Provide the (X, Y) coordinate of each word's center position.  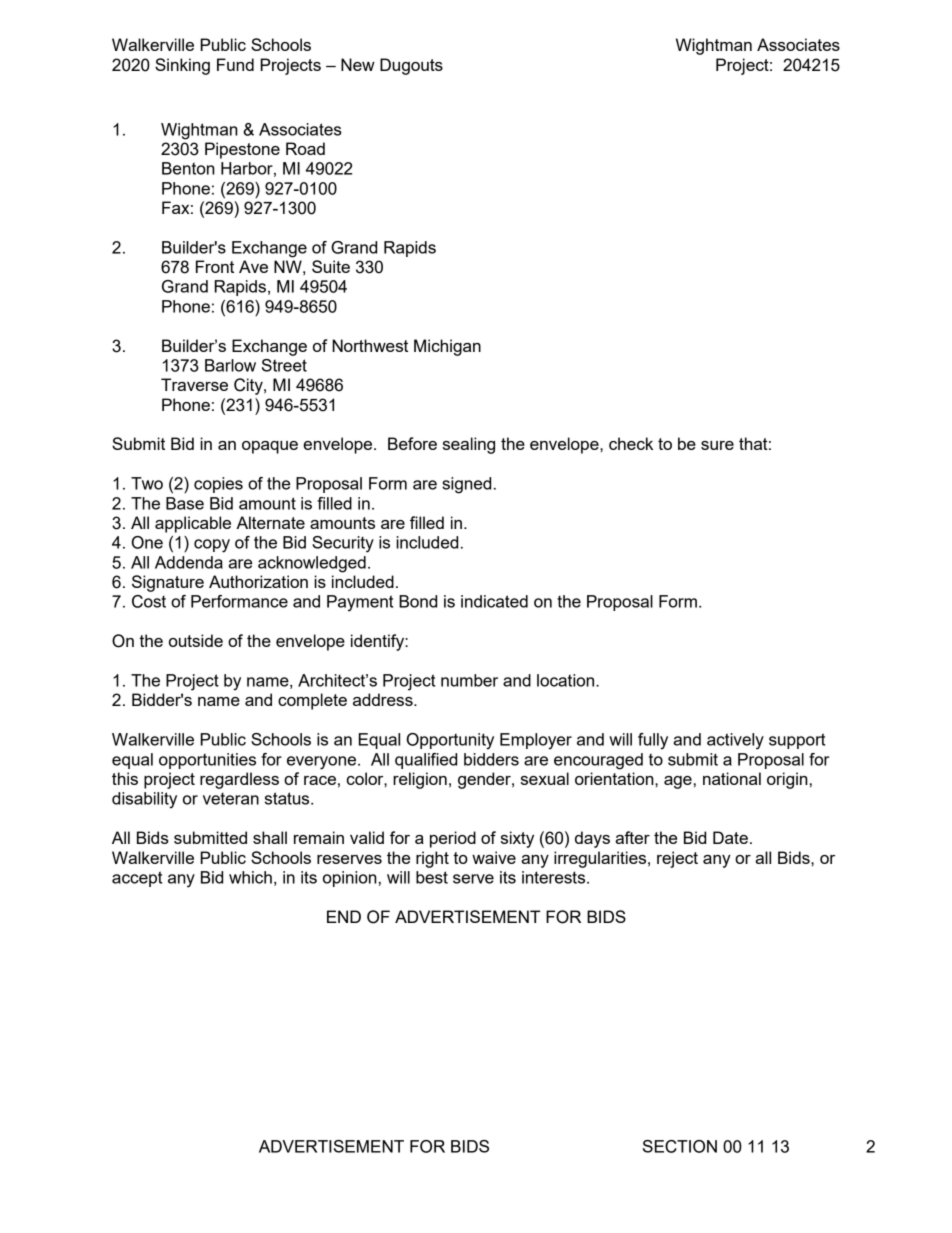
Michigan (447, 347)
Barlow (230, 365)
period (453, 839)
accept (137, 879)
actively (735, 741)
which (250, 877)
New (358, 64)
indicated (494, 601)
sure (717, 445)
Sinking (182, 66)
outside (196, 640)
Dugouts (411, 66)
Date (730, 837)
